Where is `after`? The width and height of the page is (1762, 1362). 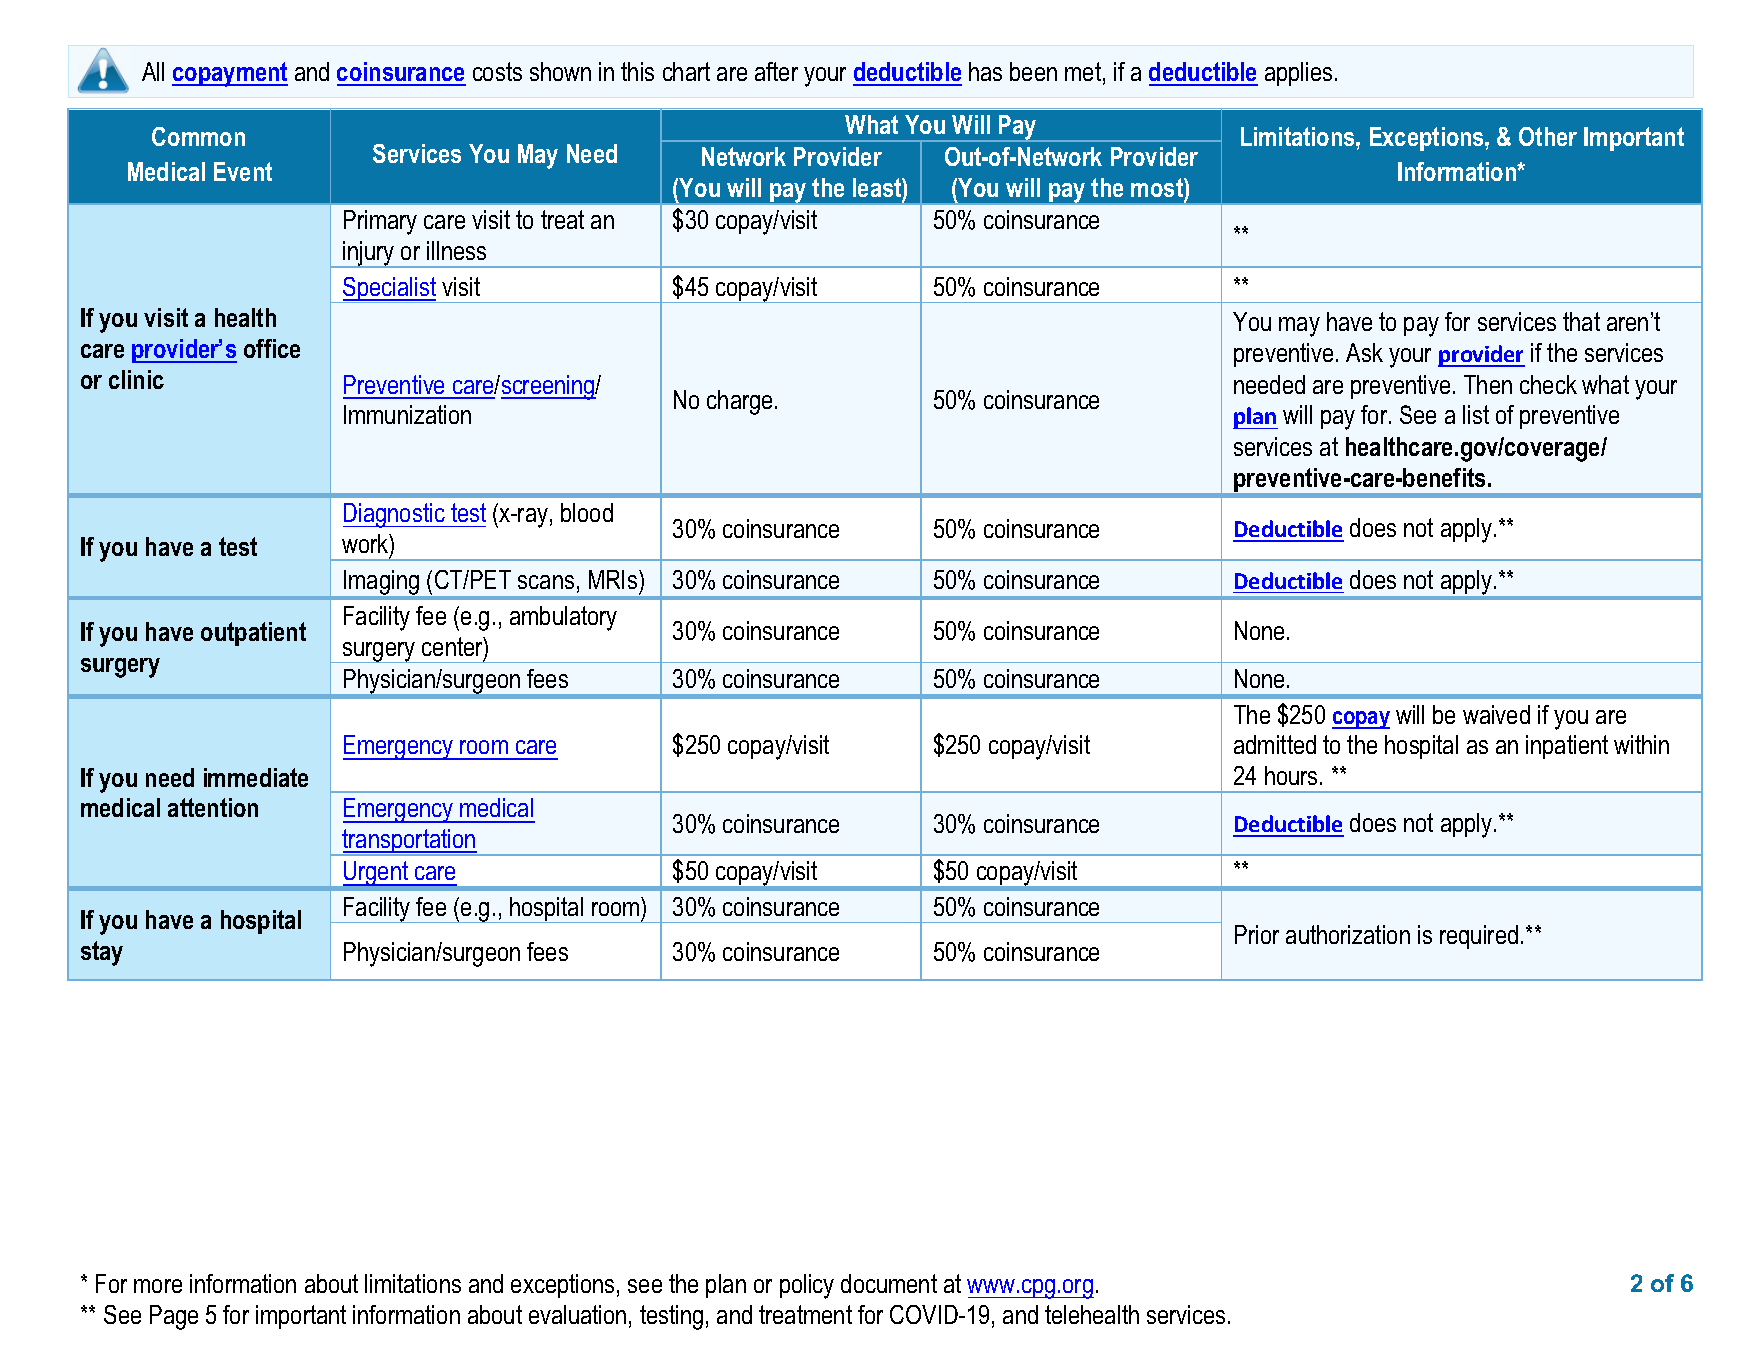 after is located at coordinates (776, 71).
